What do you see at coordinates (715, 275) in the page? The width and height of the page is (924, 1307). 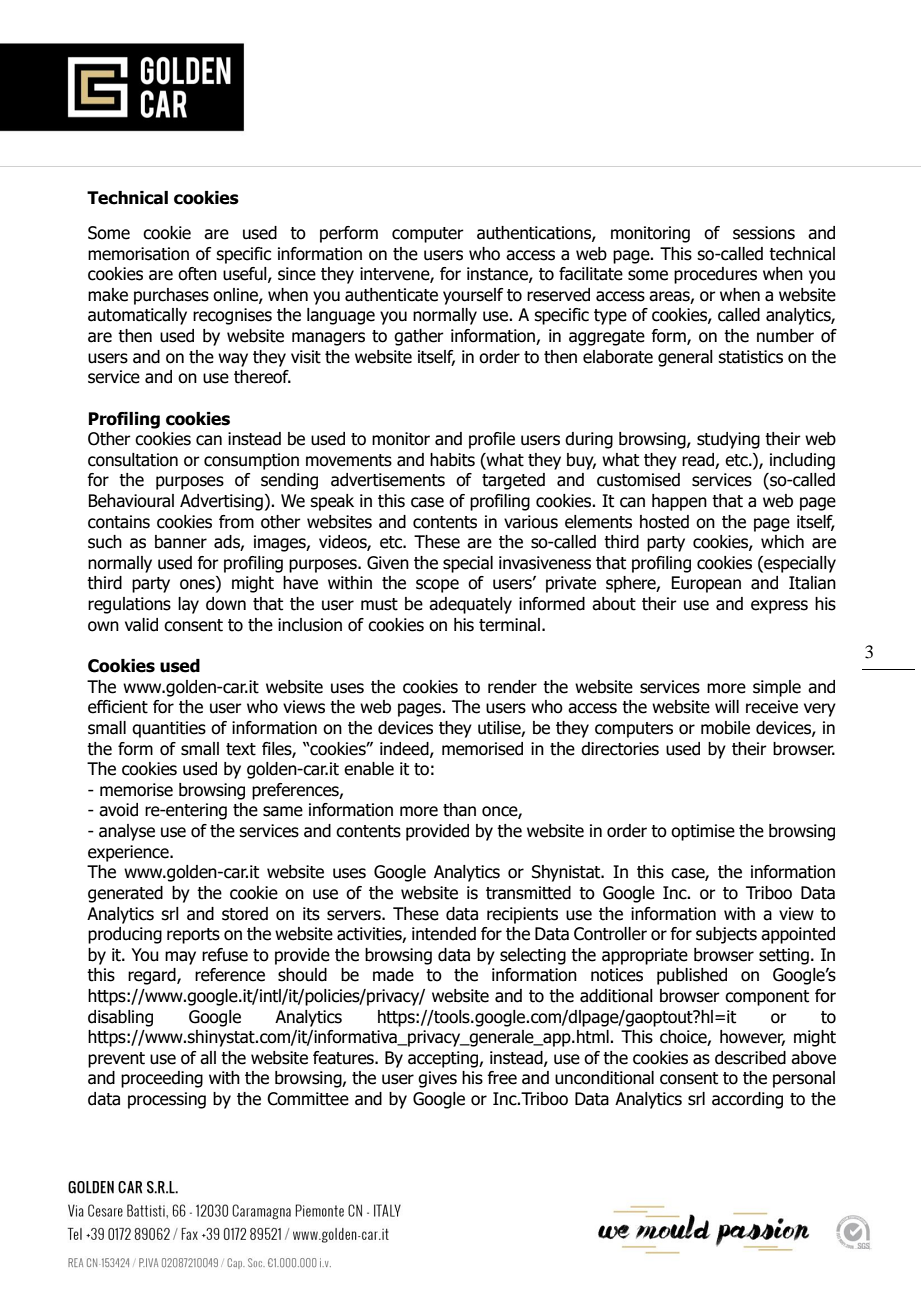 I see `procedures` at bounding box center [715, 275].
